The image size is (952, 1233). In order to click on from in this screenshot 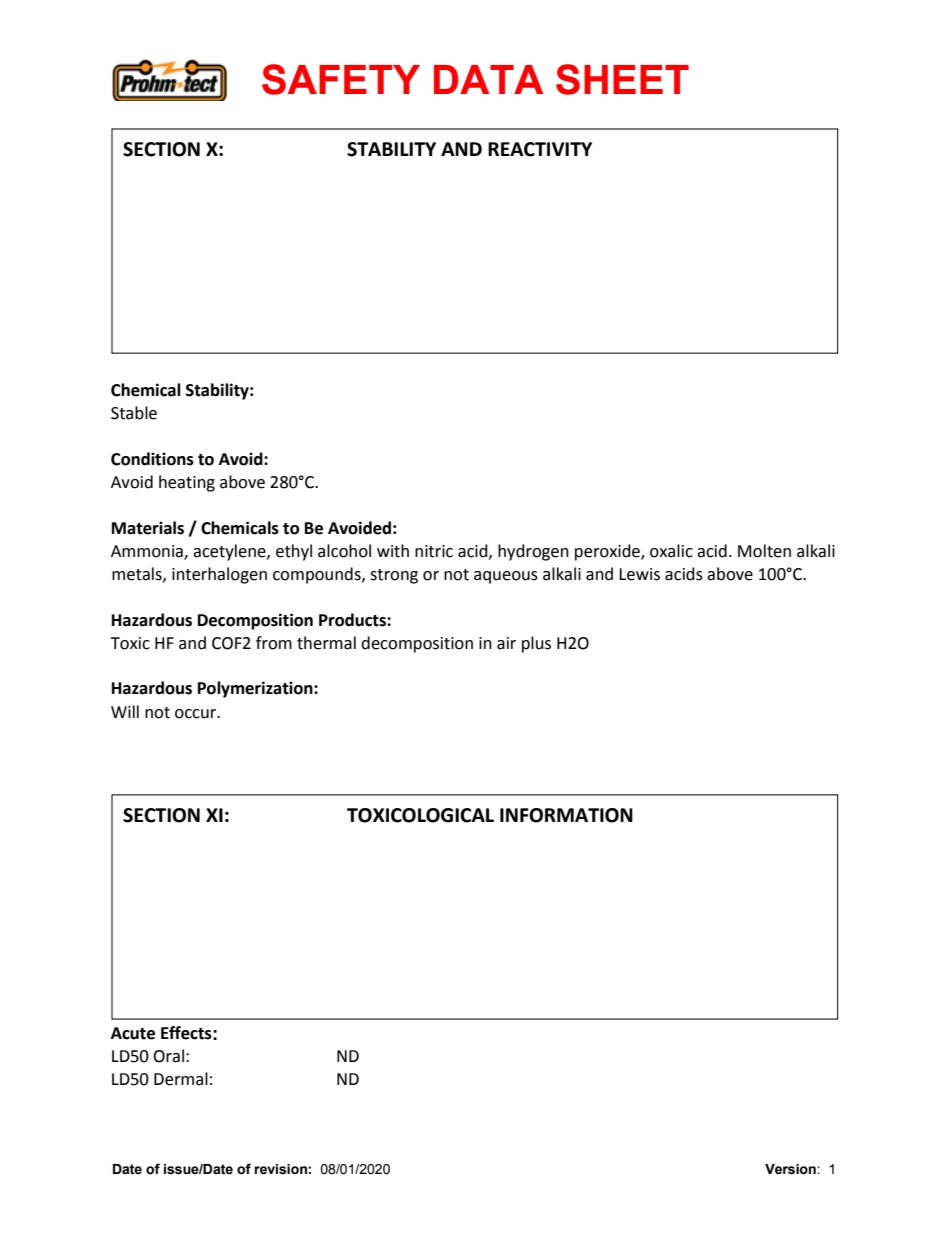, I will do `click(274, 643)`.
